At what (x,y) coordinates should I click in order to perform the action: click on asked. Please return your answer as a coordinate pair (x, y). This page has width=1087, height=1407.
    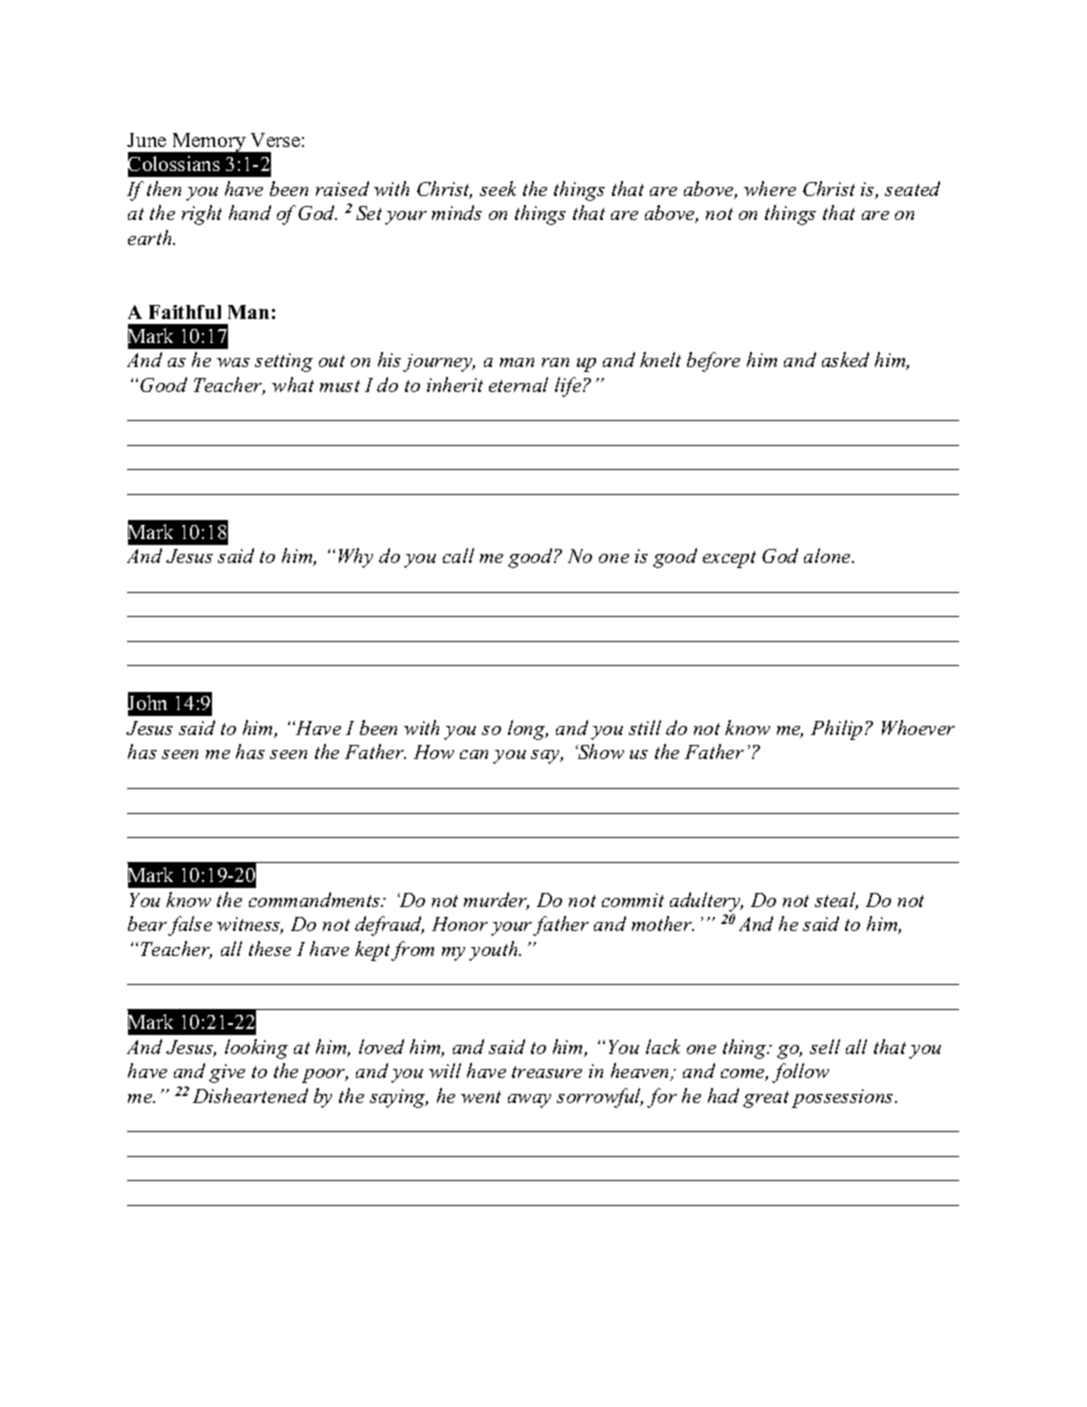
    Looking at the image, I should click on (845, 359).
